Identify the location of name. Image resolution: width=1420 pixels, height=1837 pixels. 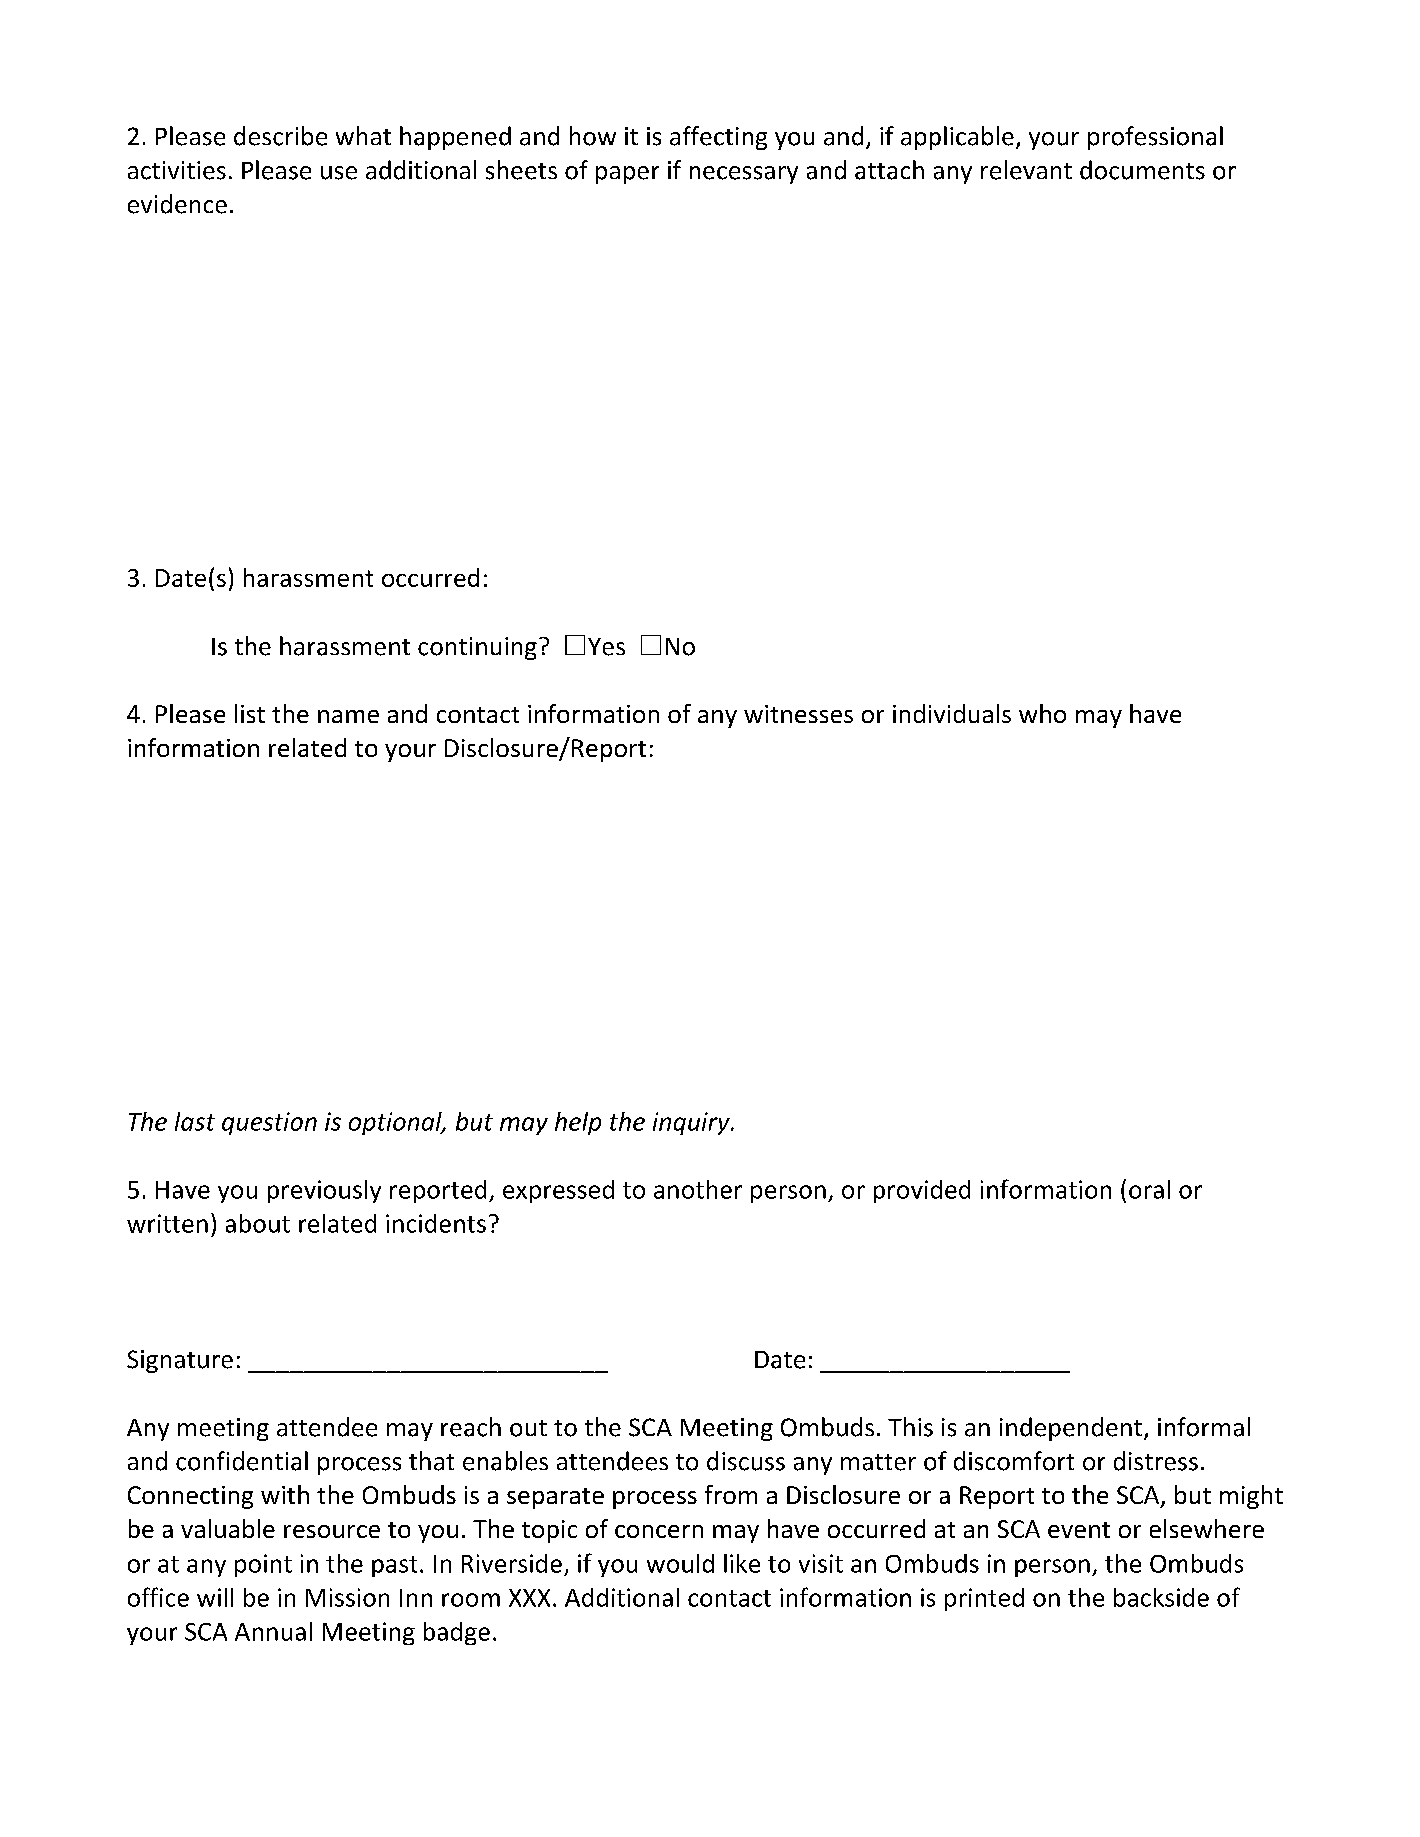
(348, 716).
